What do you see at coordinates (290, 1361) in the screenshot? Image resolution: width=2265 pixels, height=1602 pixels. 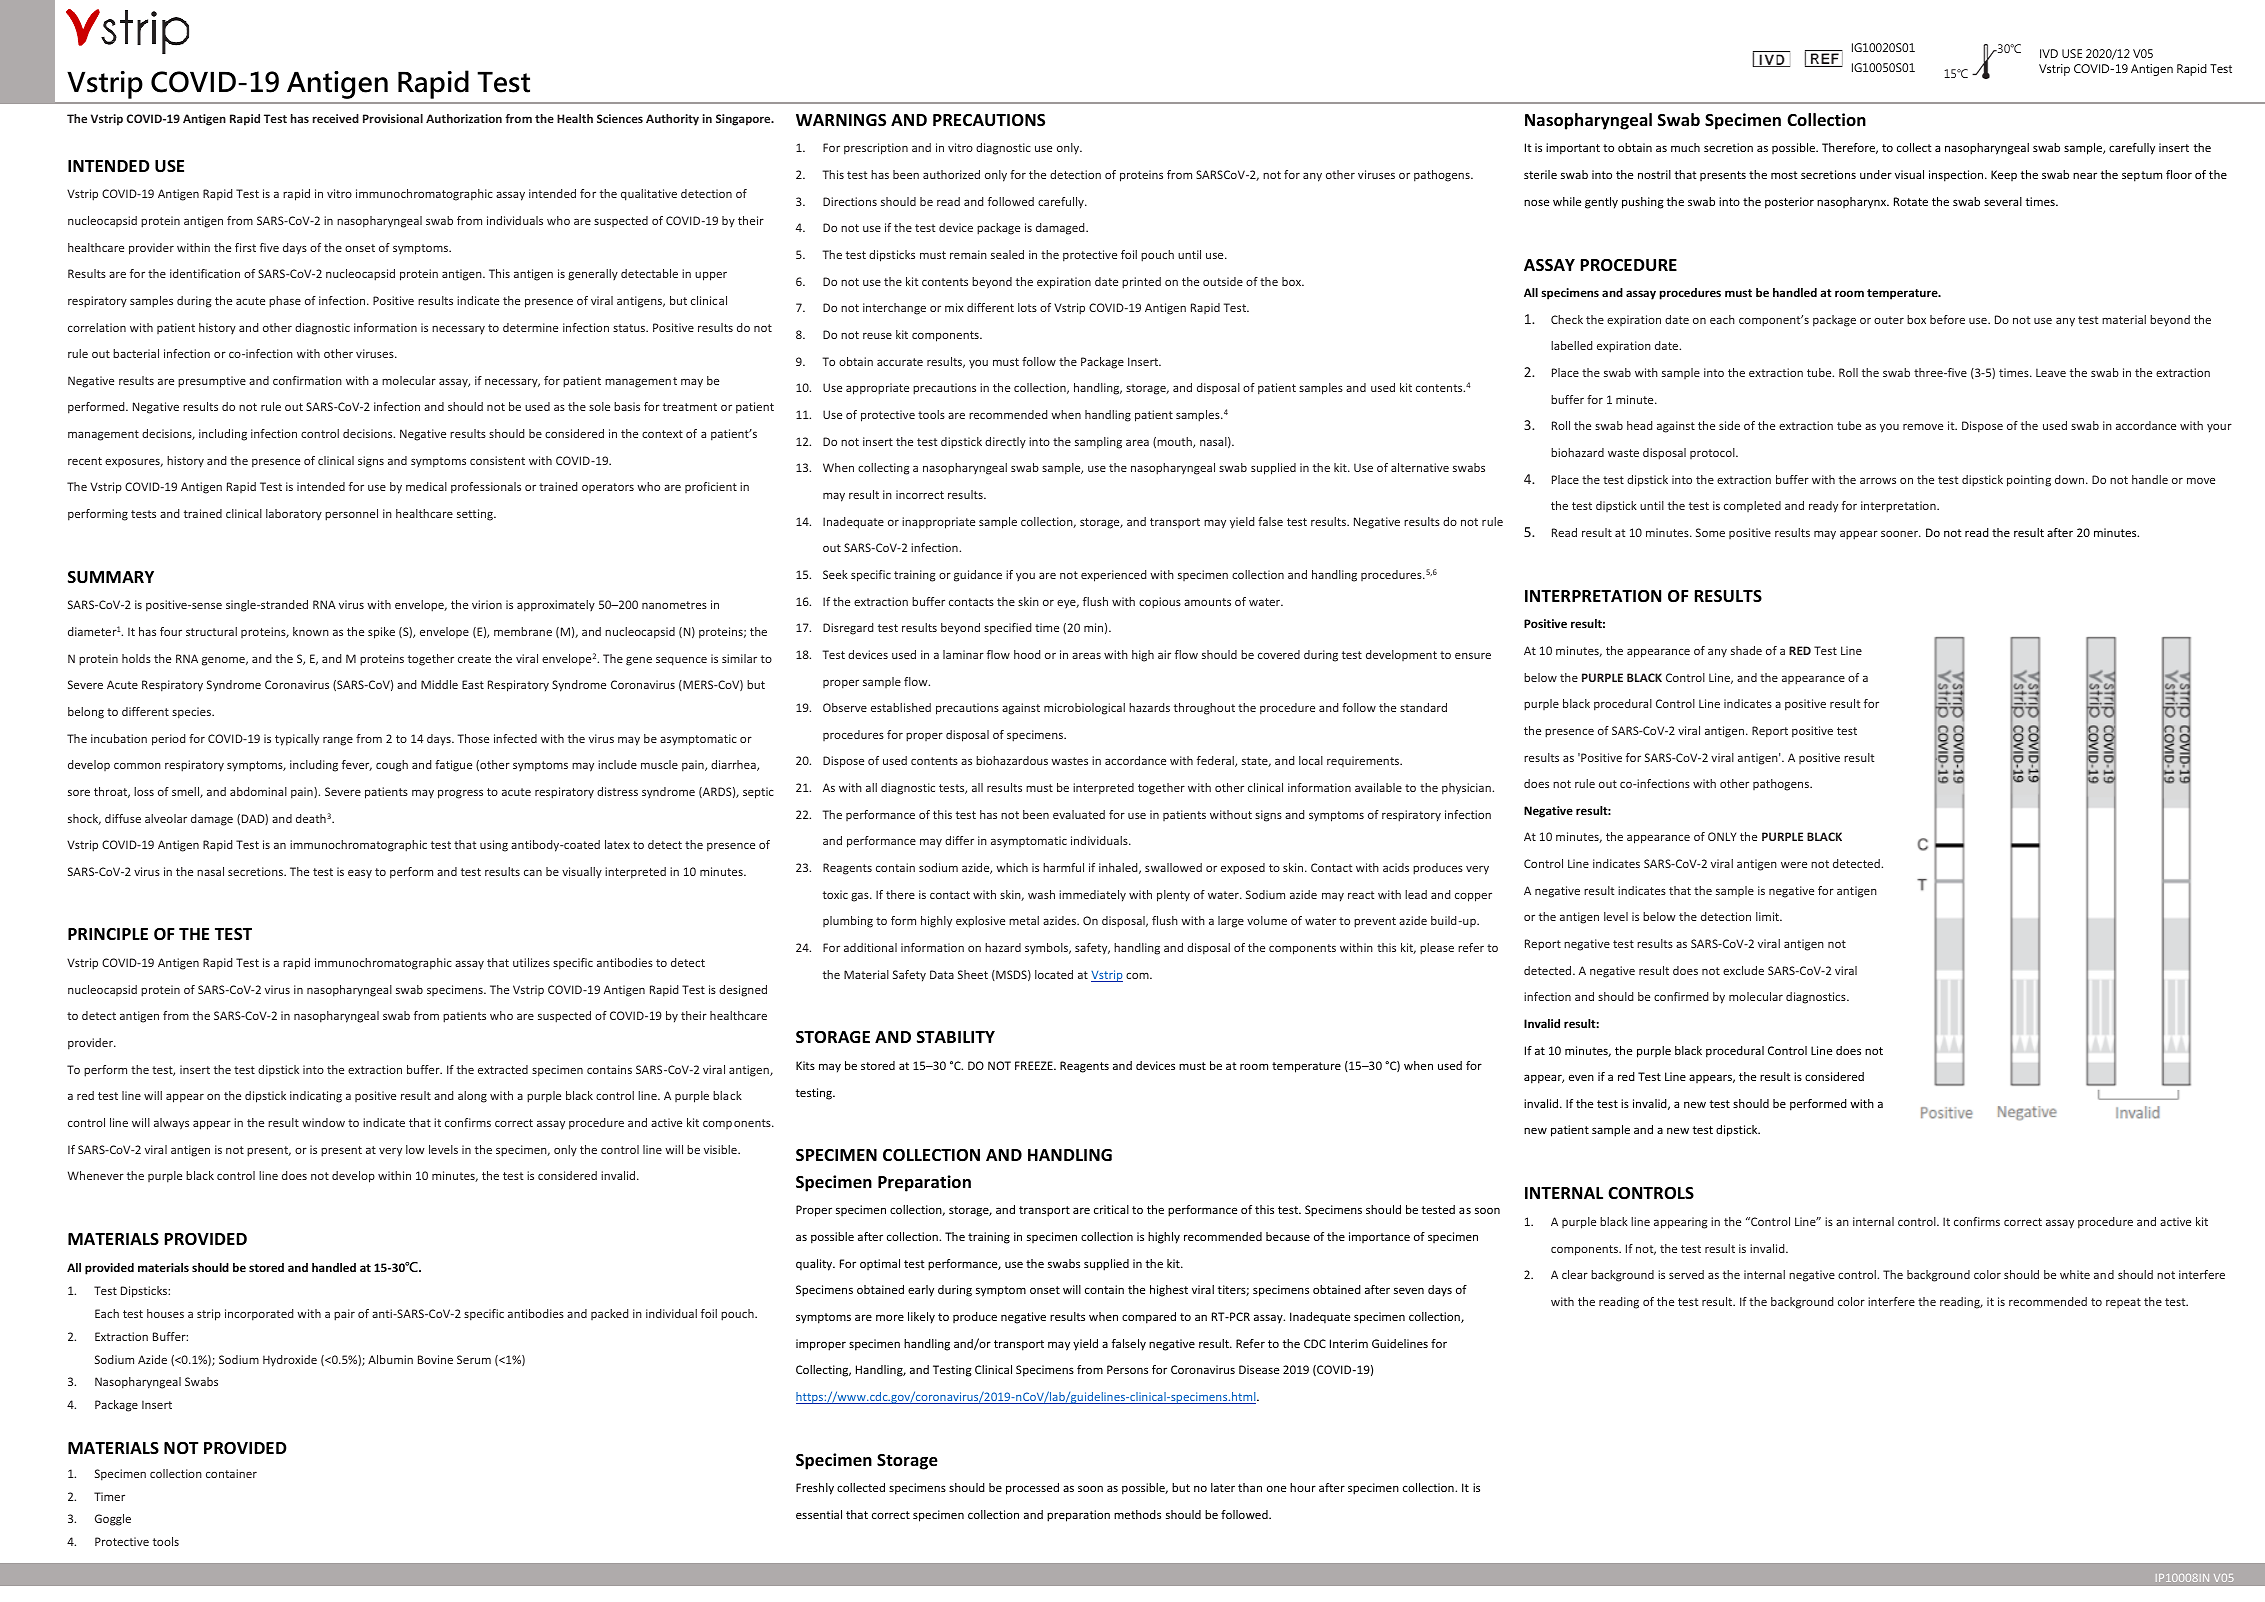 I see `Hydroxide` at bounding box center [290, 1361].
